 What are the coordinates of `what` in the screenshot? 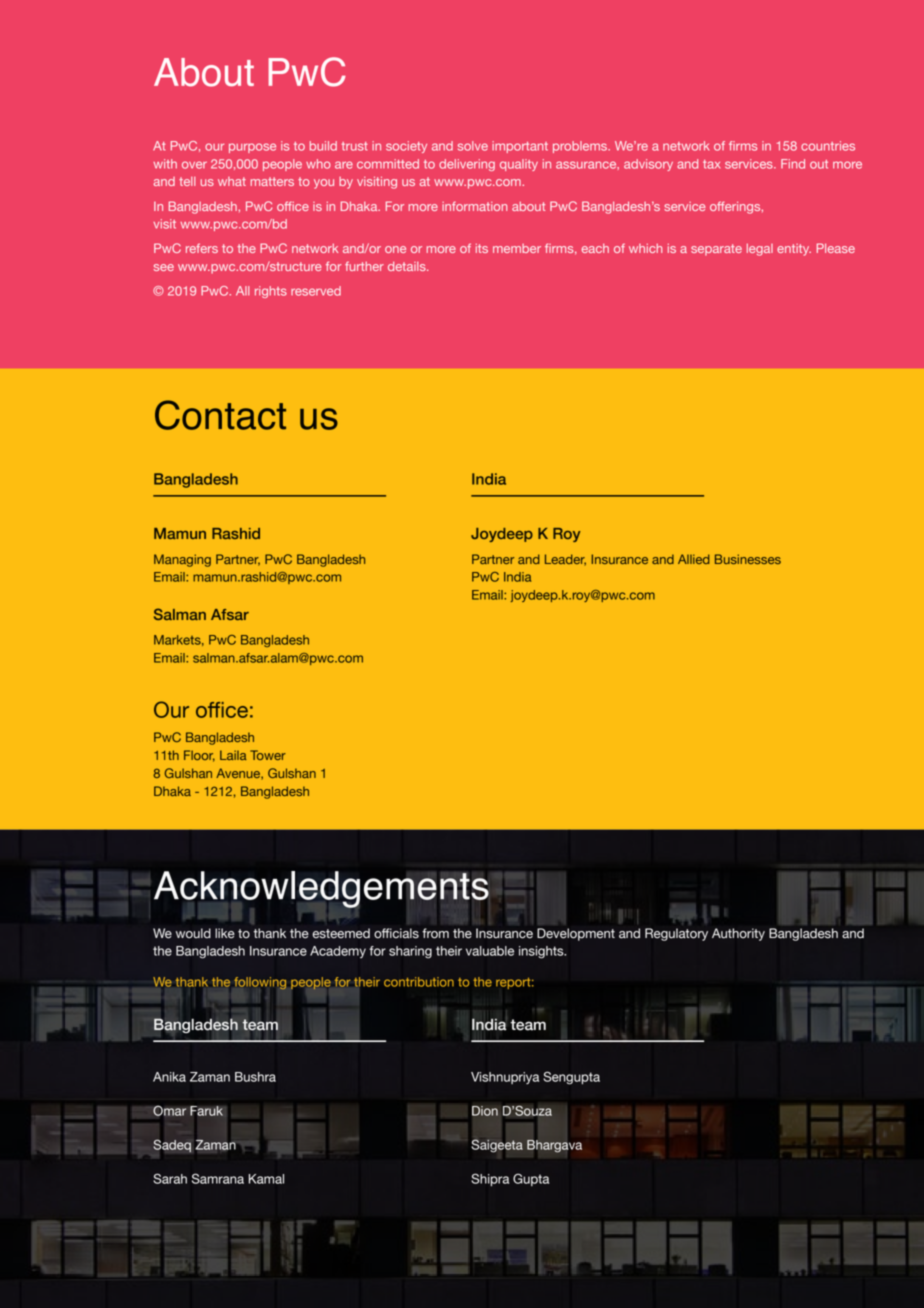 It's located at (232, 181).
